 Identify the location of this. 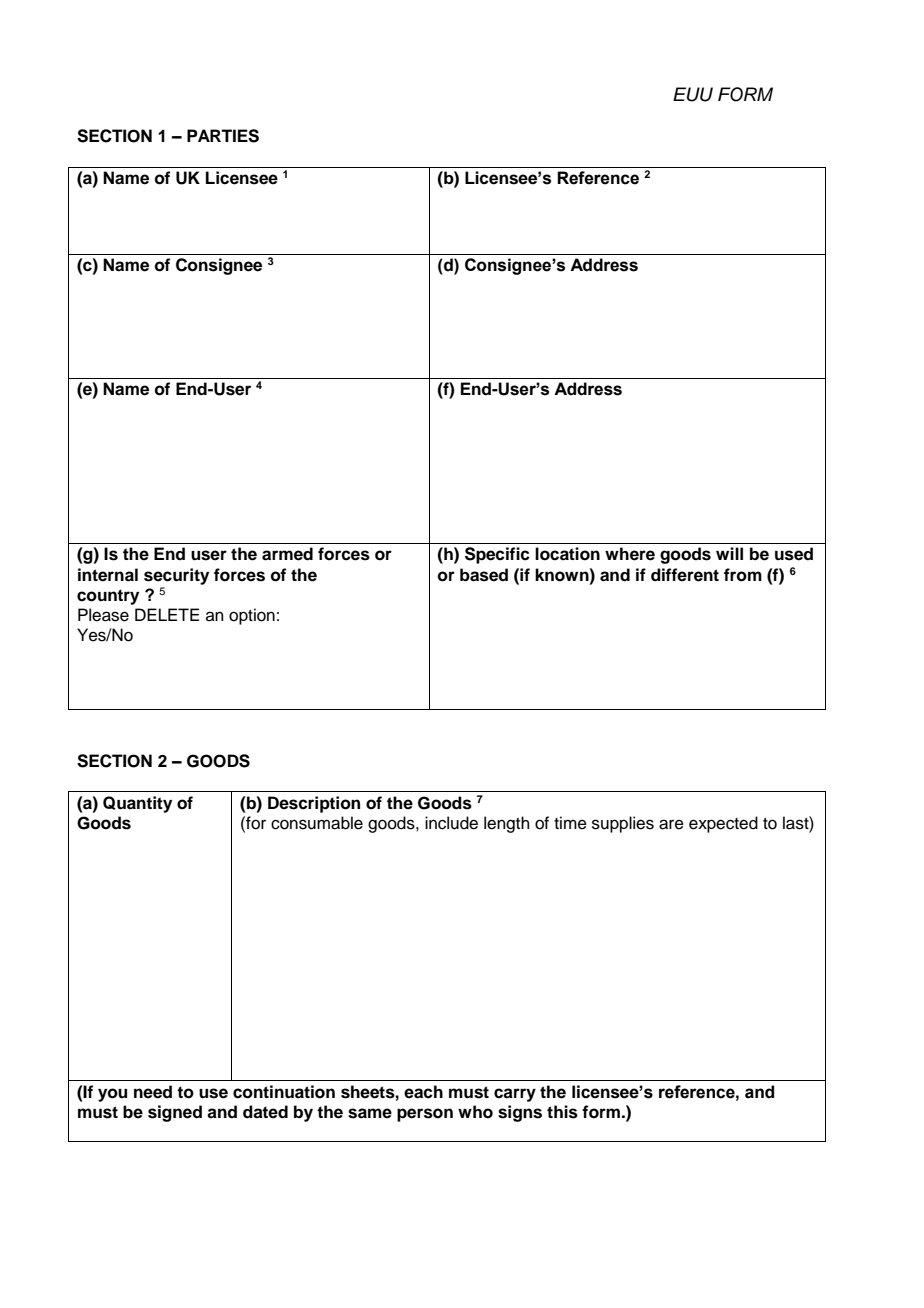
(562, 1112).
